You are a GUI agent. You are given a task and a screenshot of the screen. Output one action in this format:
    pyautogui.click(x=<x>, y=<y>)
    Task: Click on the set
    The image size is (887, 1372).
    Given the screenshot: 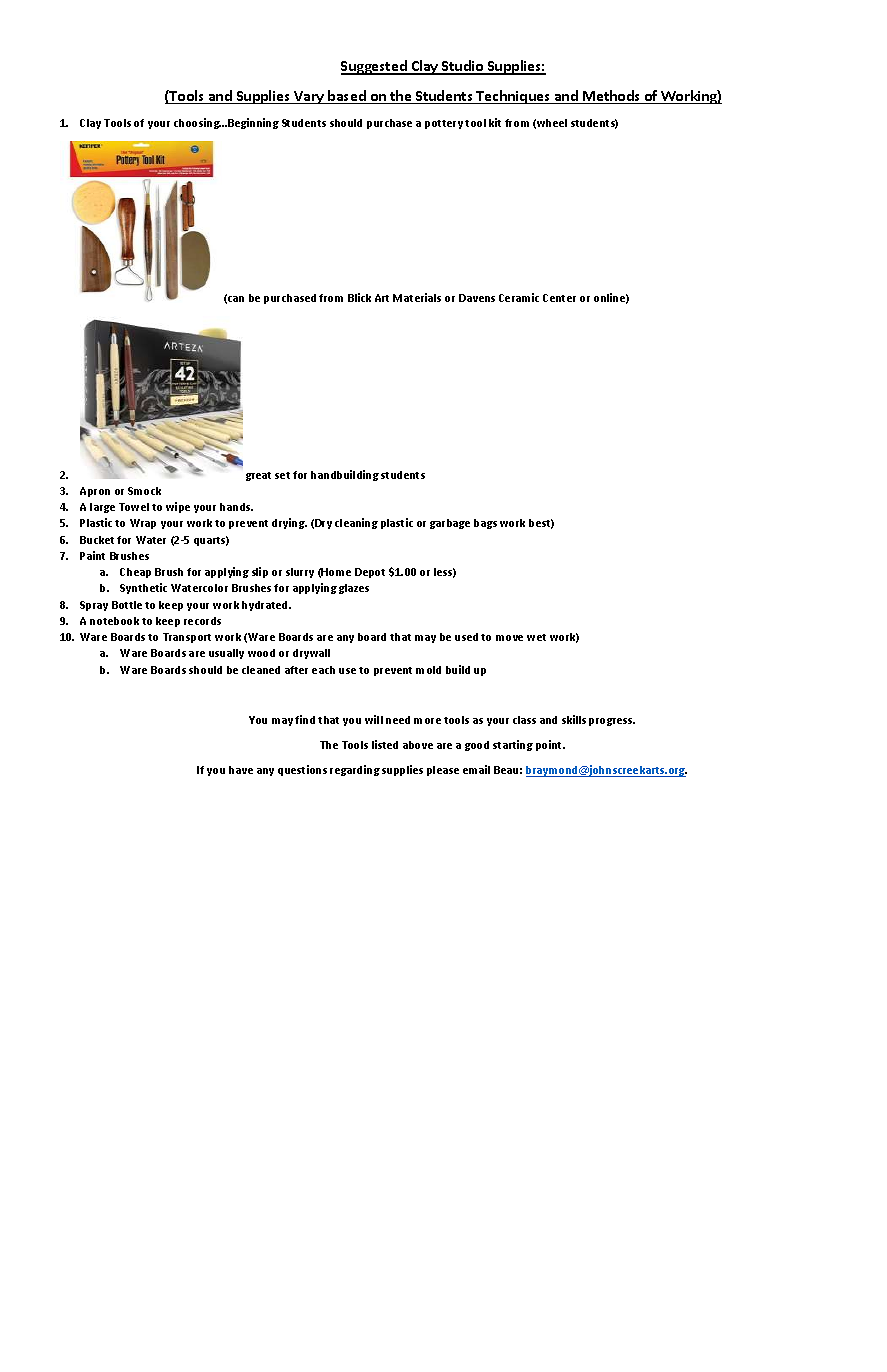 What is the action you would take?
    pyautogui.click(x=282, y=475)
